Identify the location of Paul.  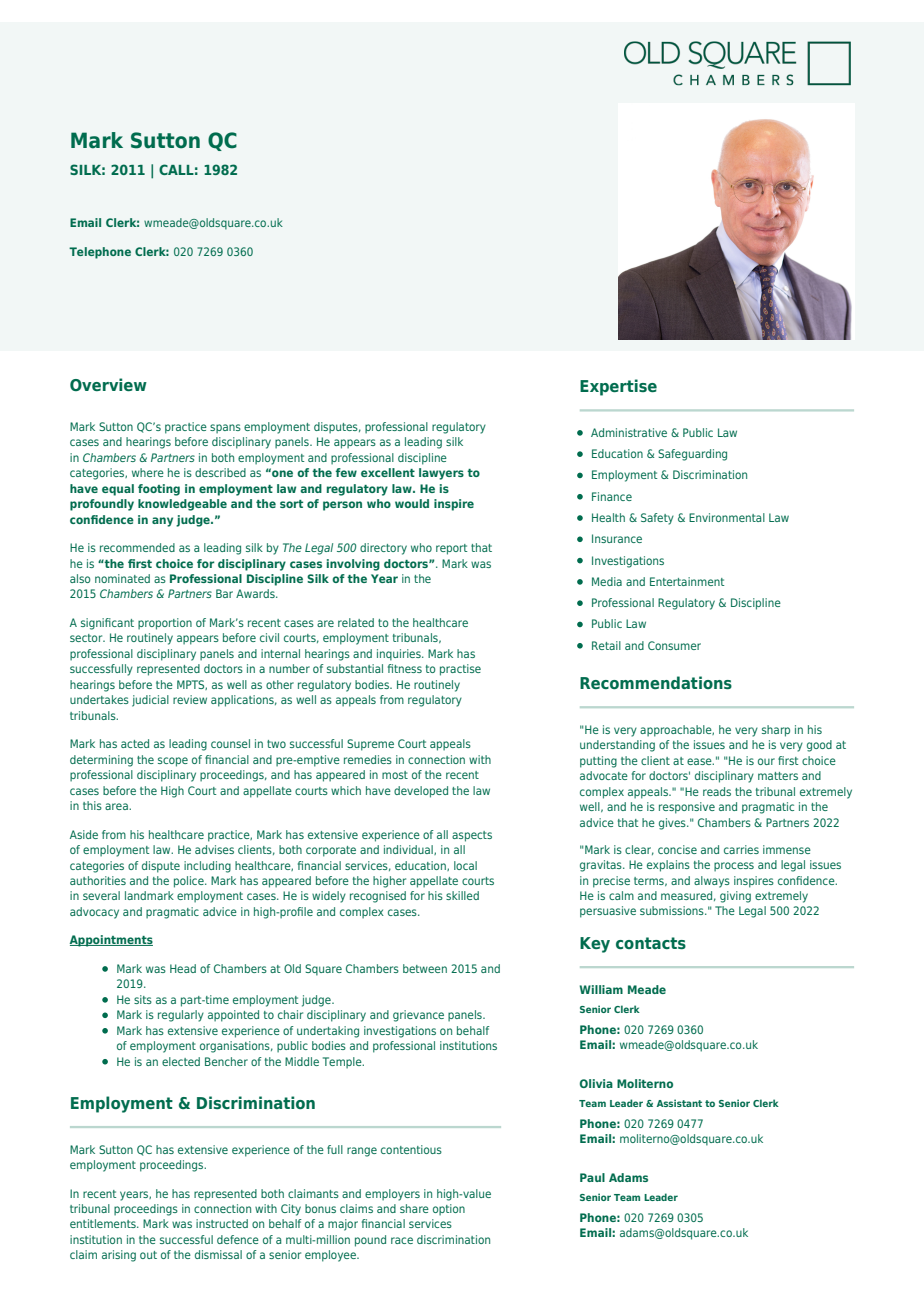
(592, 1177).
